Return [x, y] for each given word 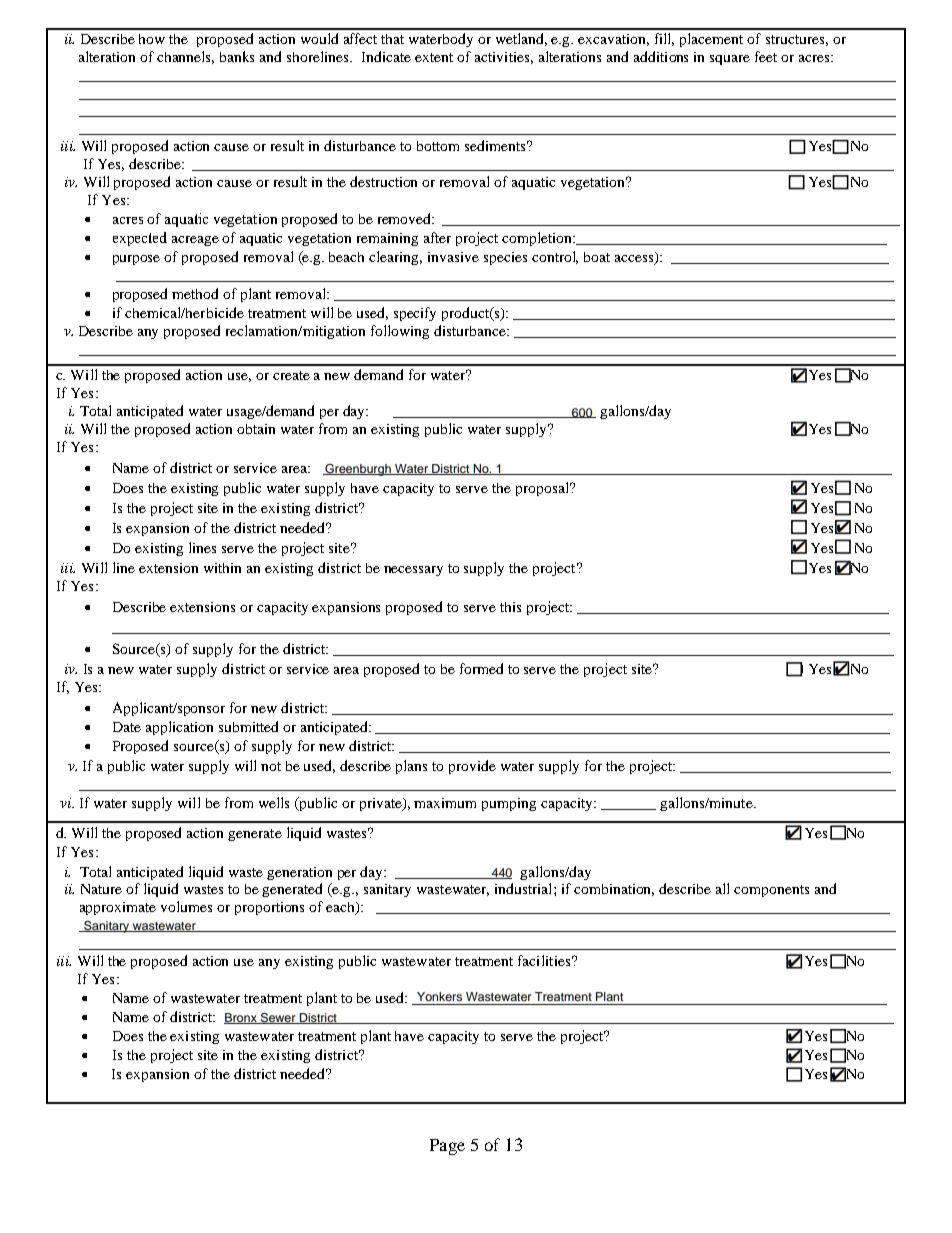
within [222, 568]
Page [447, 1147]
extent [434, 57]
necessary [413, 571]
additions [661, 56]
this [510, 607]
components [771, 891]
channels [185, 57]
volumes [186, 906]
